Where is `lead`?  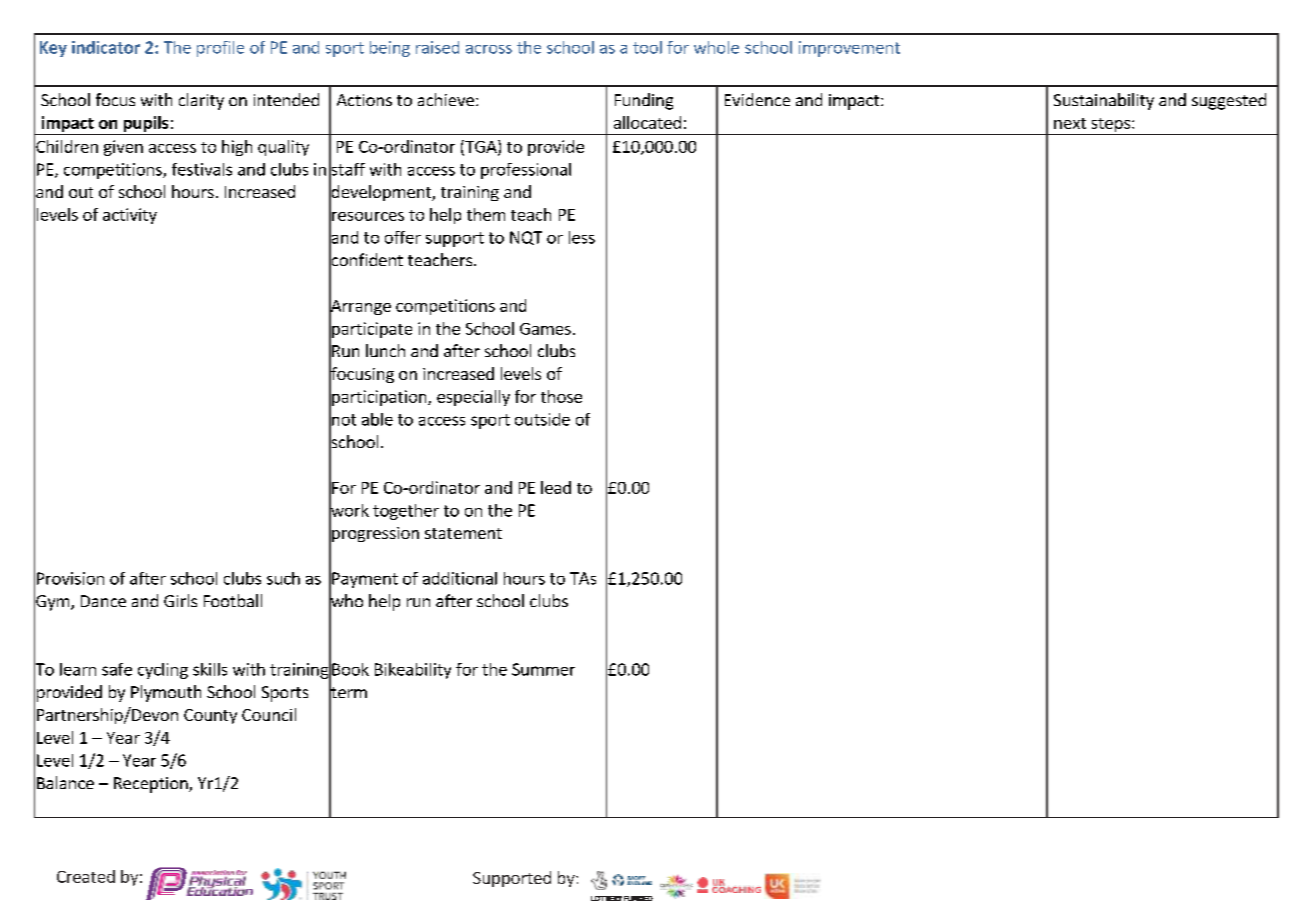 lead is located at coordinates (556, 487).
